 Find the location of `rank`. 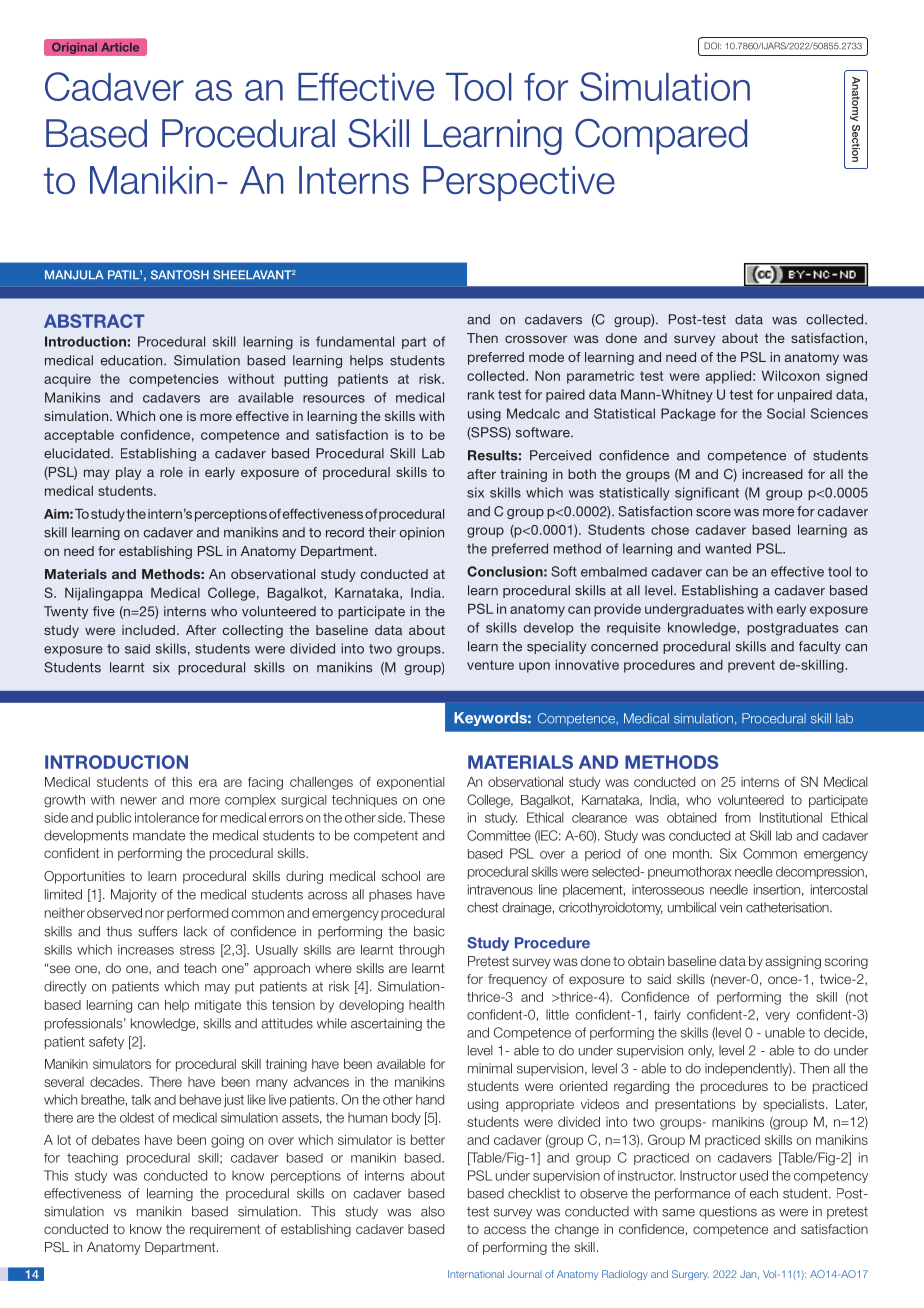

rank is located at coordinates (481, 395).
